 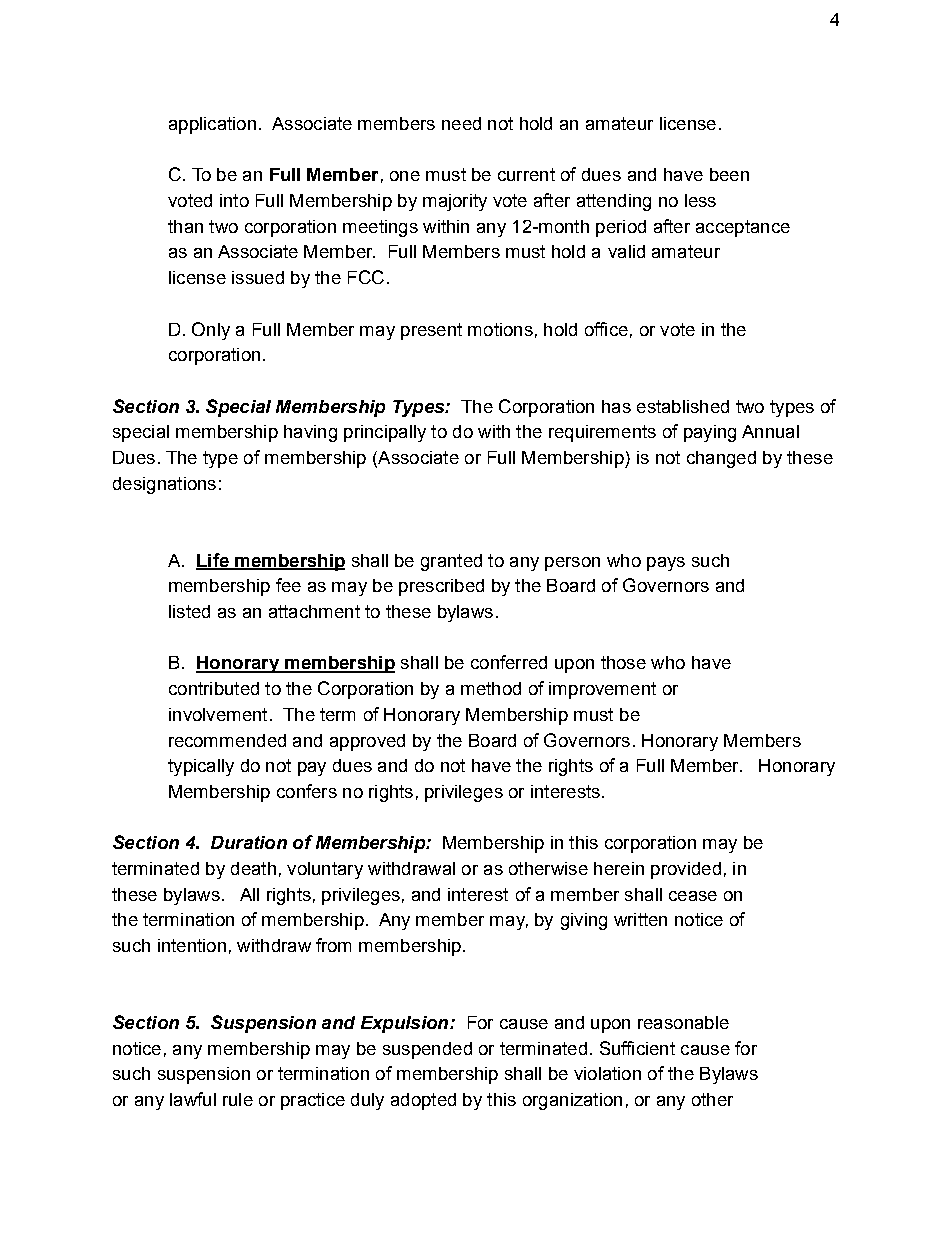 I want to click on Duration, so click(x=249, y=842).
